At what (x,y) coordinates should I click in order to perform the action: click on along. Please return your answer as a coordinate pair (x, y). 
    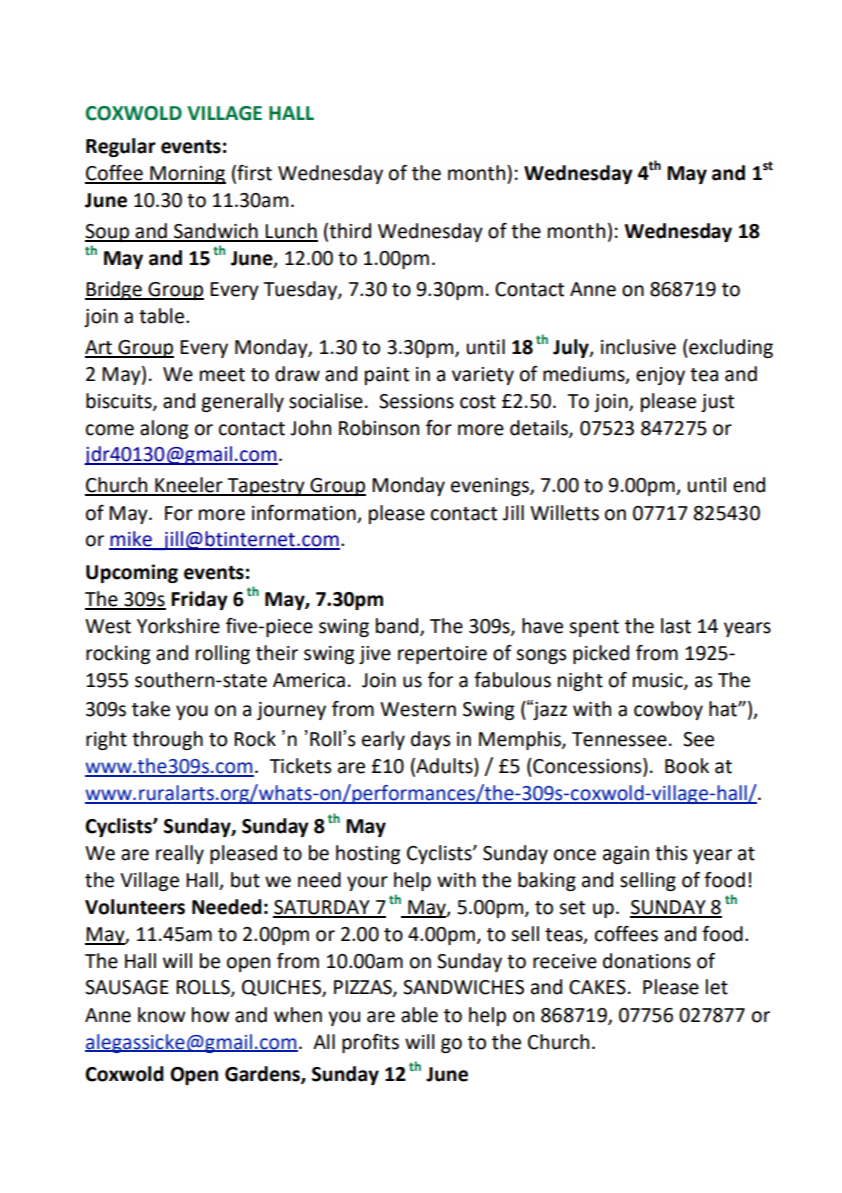
    Looking at the image, I should click on (164, 429).
